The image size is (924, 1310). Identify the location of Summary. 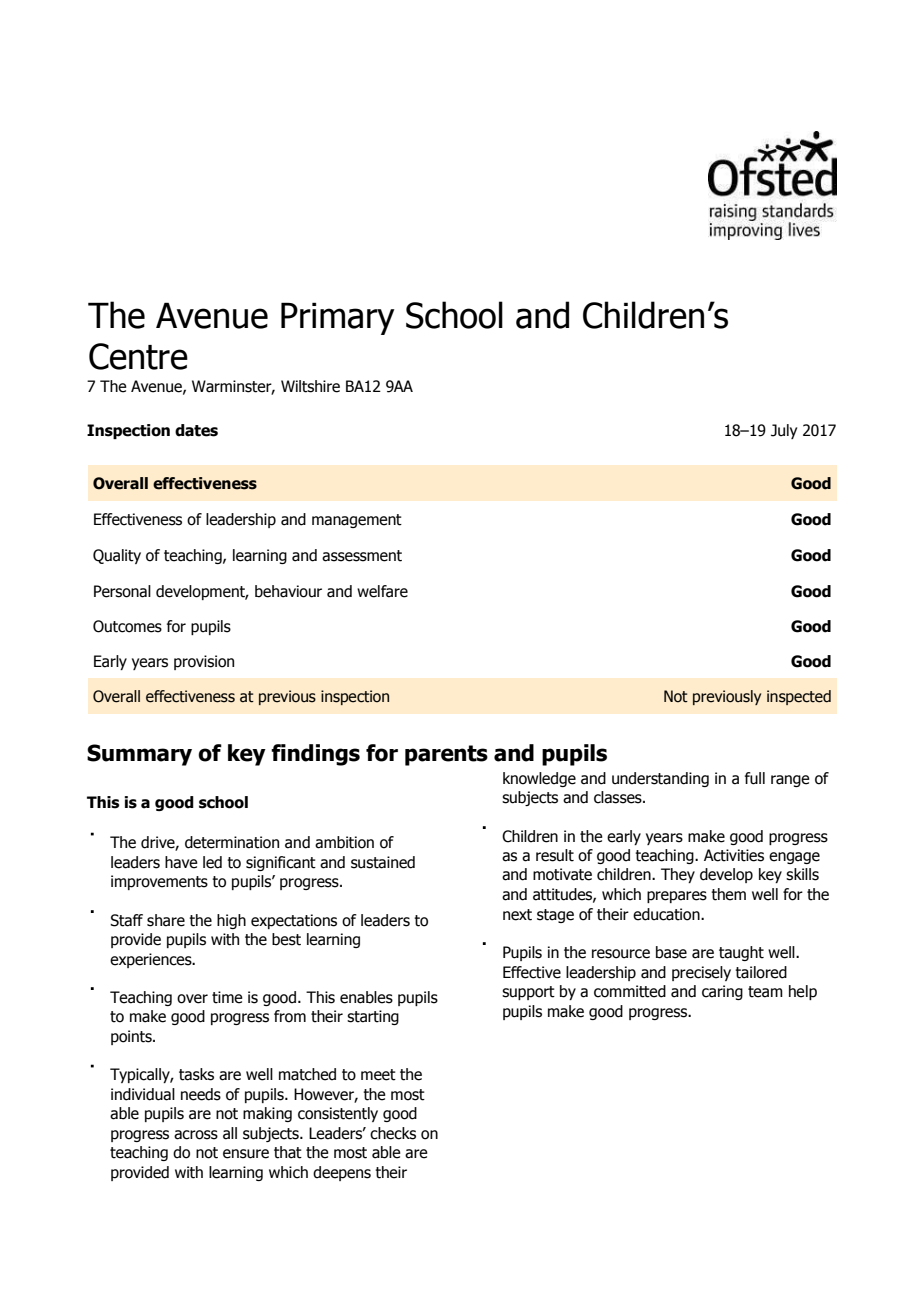
(139, 755).
